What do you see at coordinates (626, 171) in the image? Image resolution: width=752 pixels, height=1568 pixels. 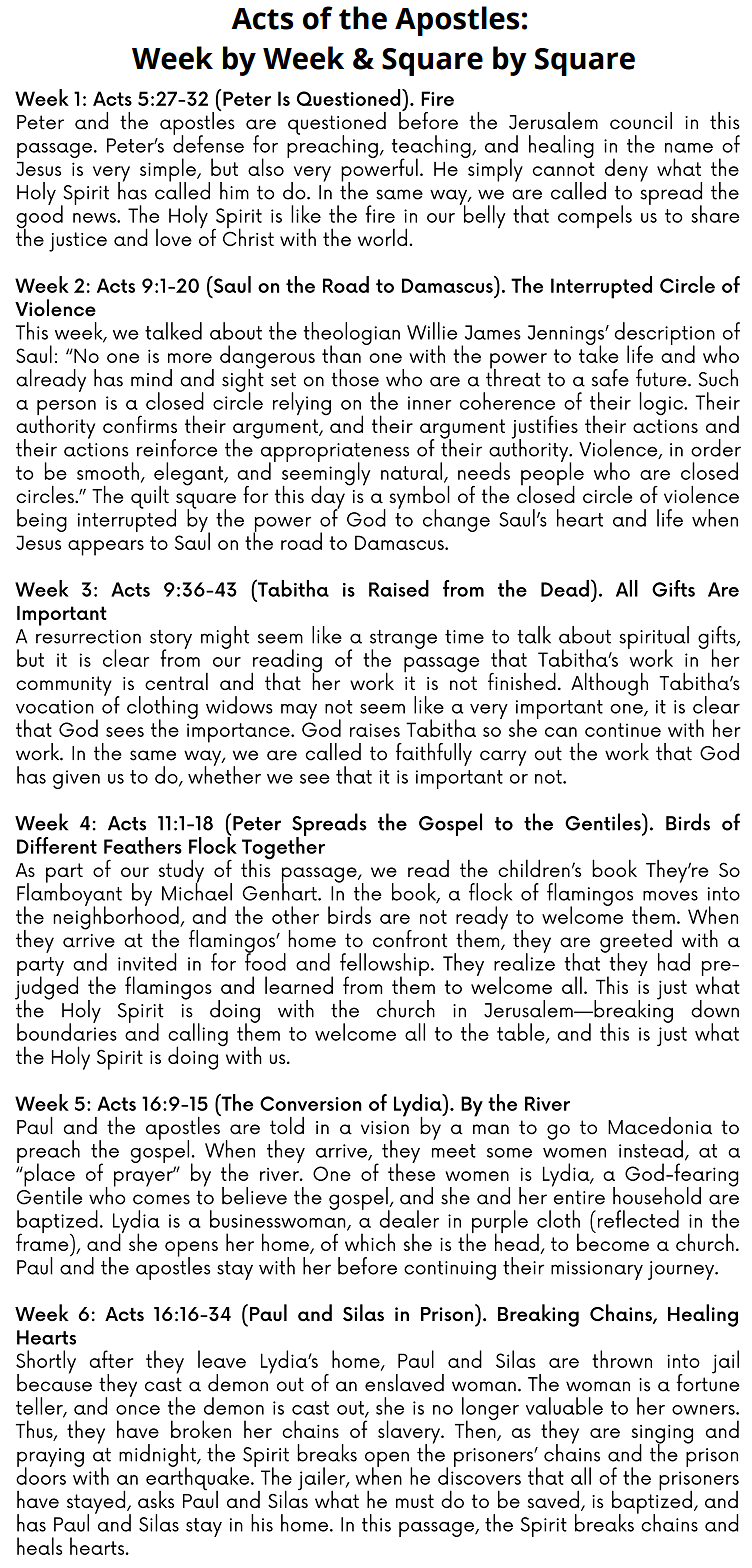 I see `deny` at bounding box center [626, 171].
